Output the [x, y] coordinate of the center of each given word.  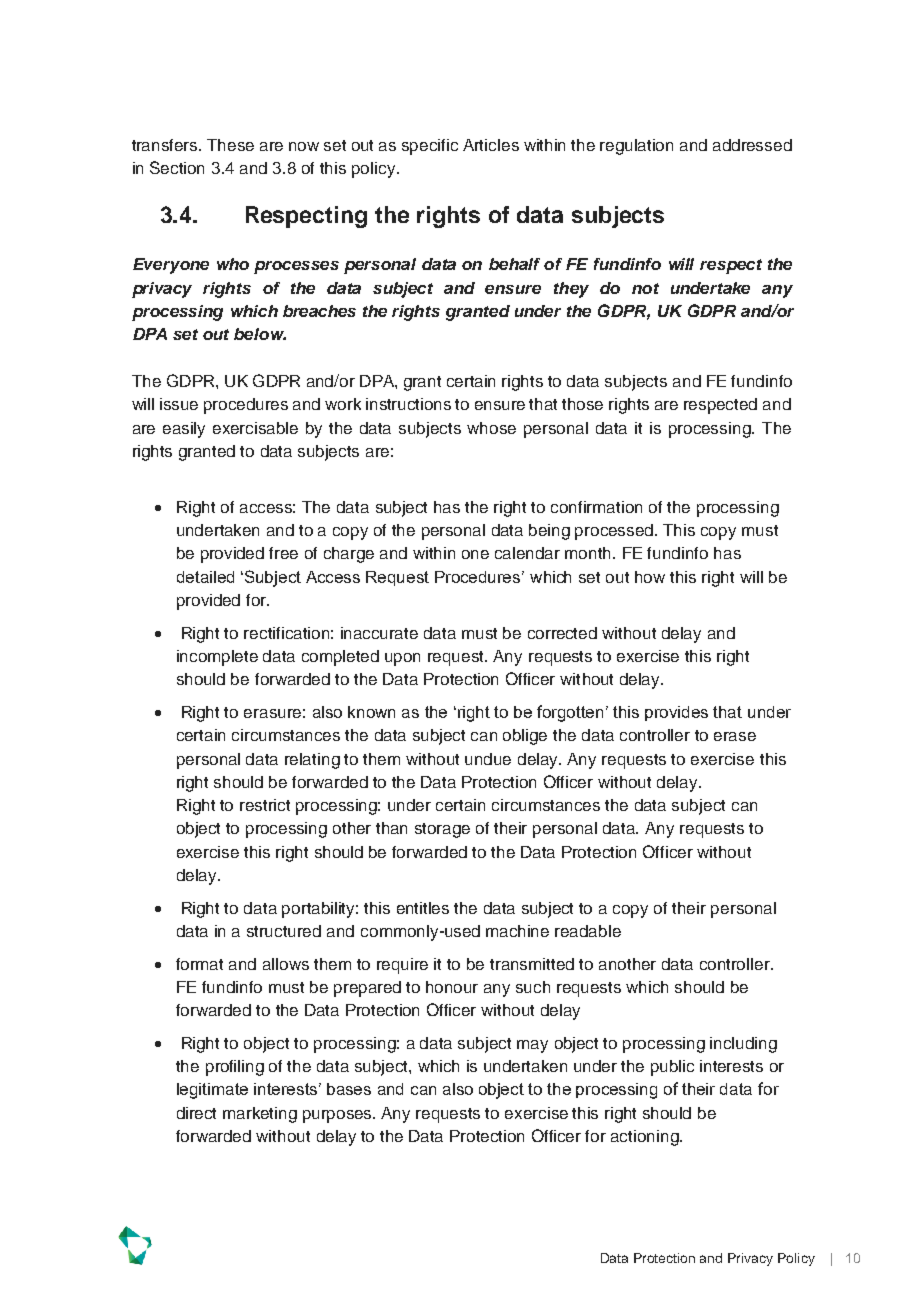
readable [588, 931]
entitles [423, 908]
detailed [205, 577]
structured [284, 931]
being [549, 532]
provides [676, 713]
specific [430, 147]
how [650, 577]
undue [488, 759]
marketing [260, 1115]
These [230, 145]
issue [179, 404]
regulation [636, 147]
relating [312, 761]
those [582, 404]
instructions [408, 404]
